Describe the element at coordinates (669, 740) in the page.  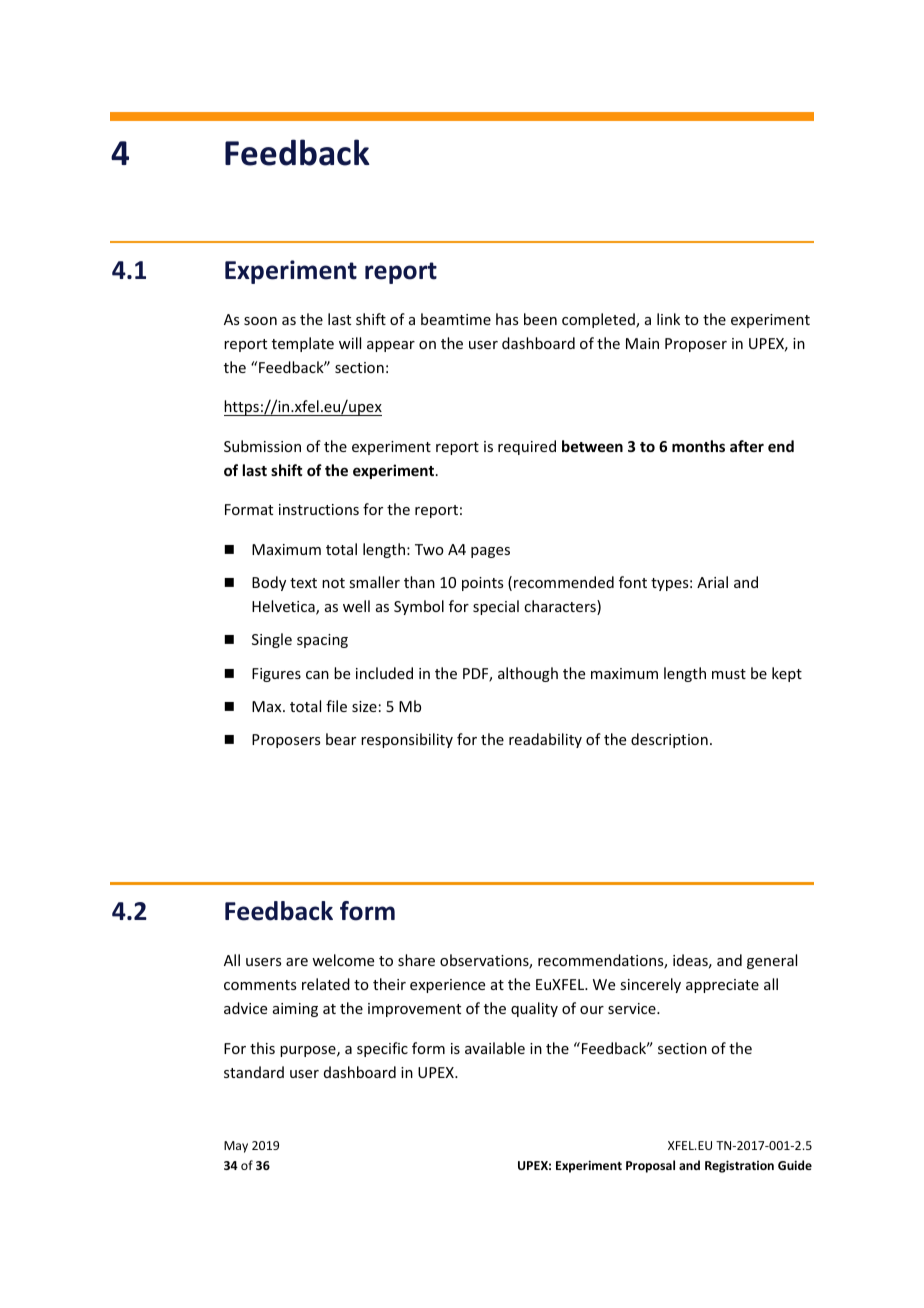
I see `description` at that location.
